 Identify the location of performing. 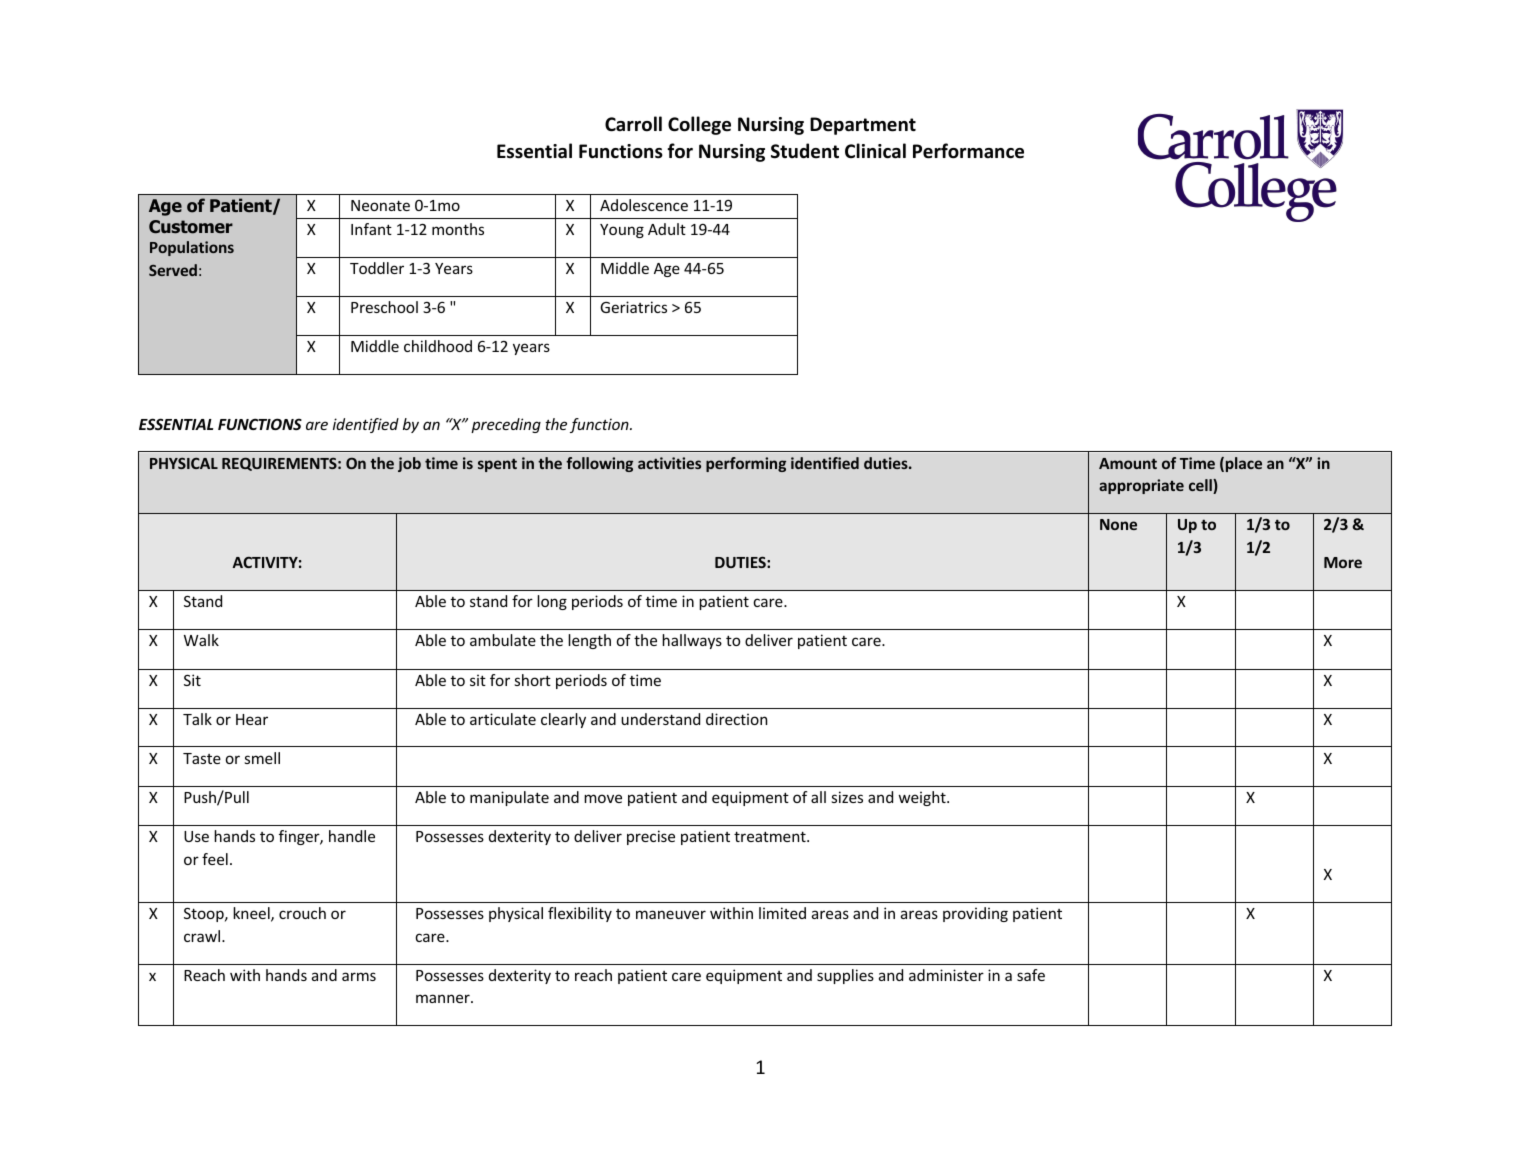
(746, 464).
